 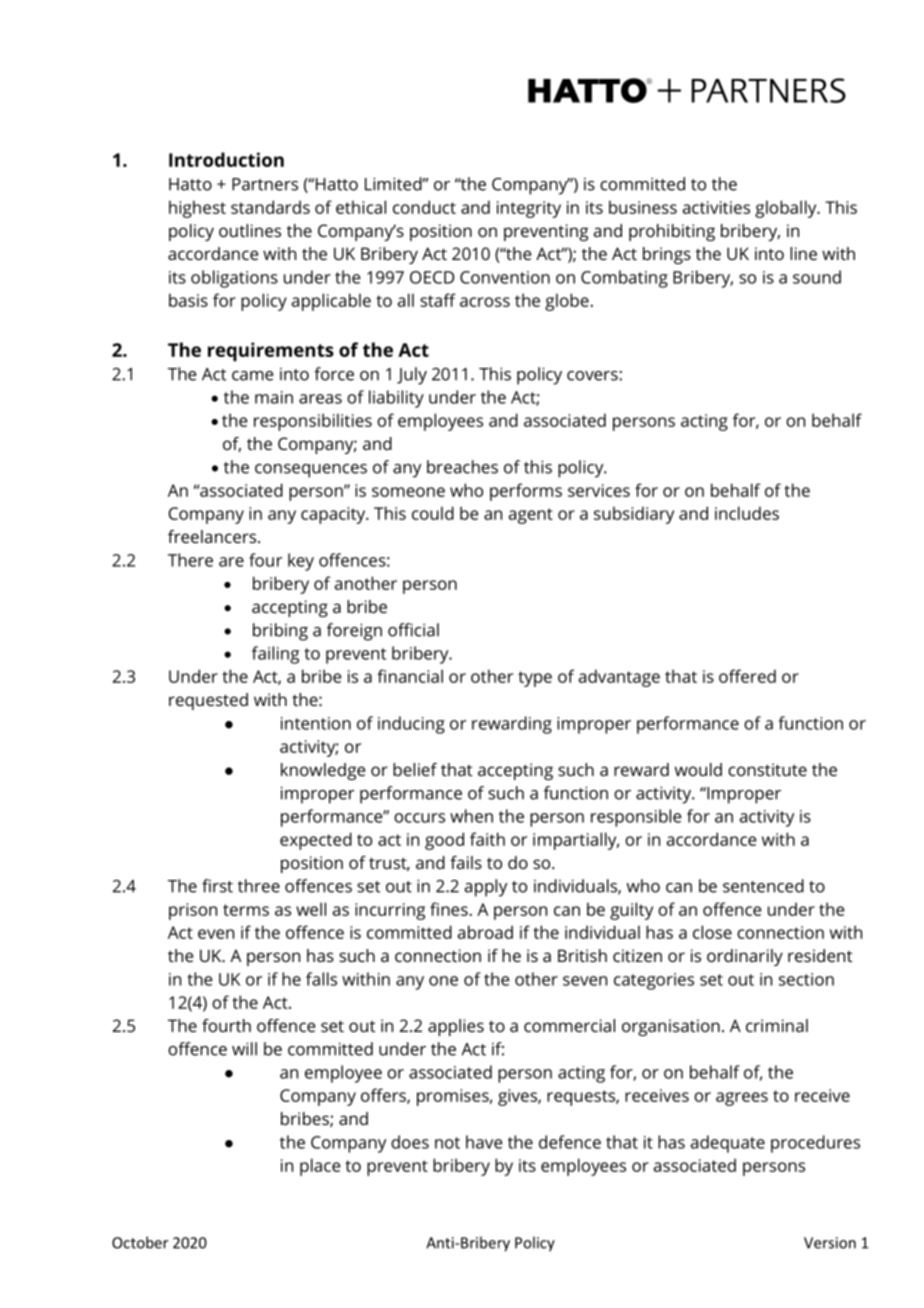 I want to click on offered, so click(x=747, y=676).
